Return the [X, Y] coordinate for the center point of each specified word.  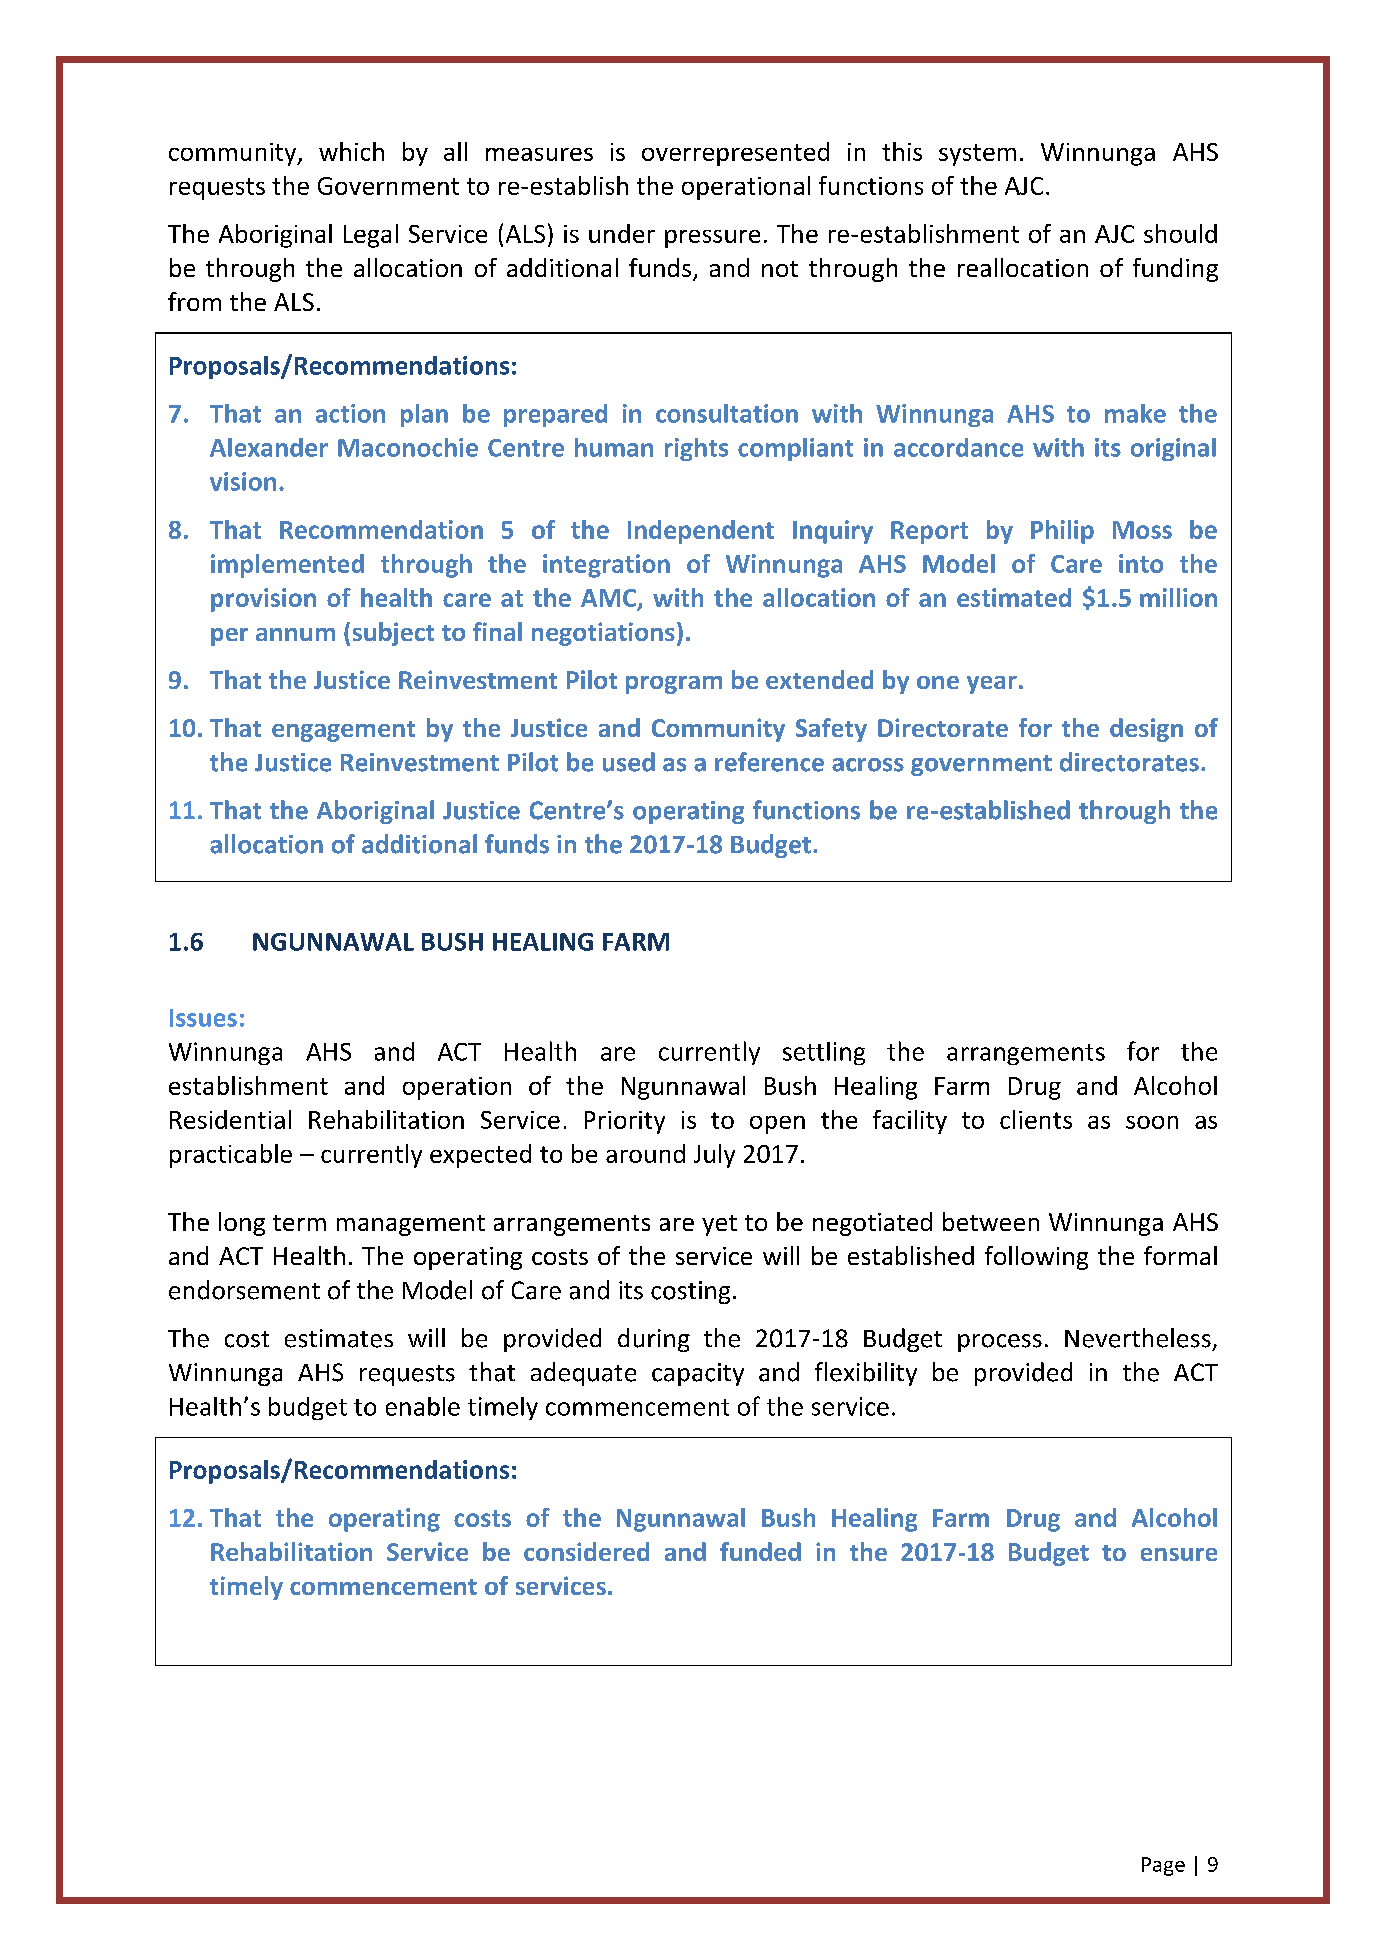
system [977, 155]
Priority [625, 1122]
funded [760, 1551]
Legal [371, 236]
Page [1163, 1866]
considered [586, 1551]
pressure [712, 239]
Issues [203, 1018]
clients [1036, 1119]
